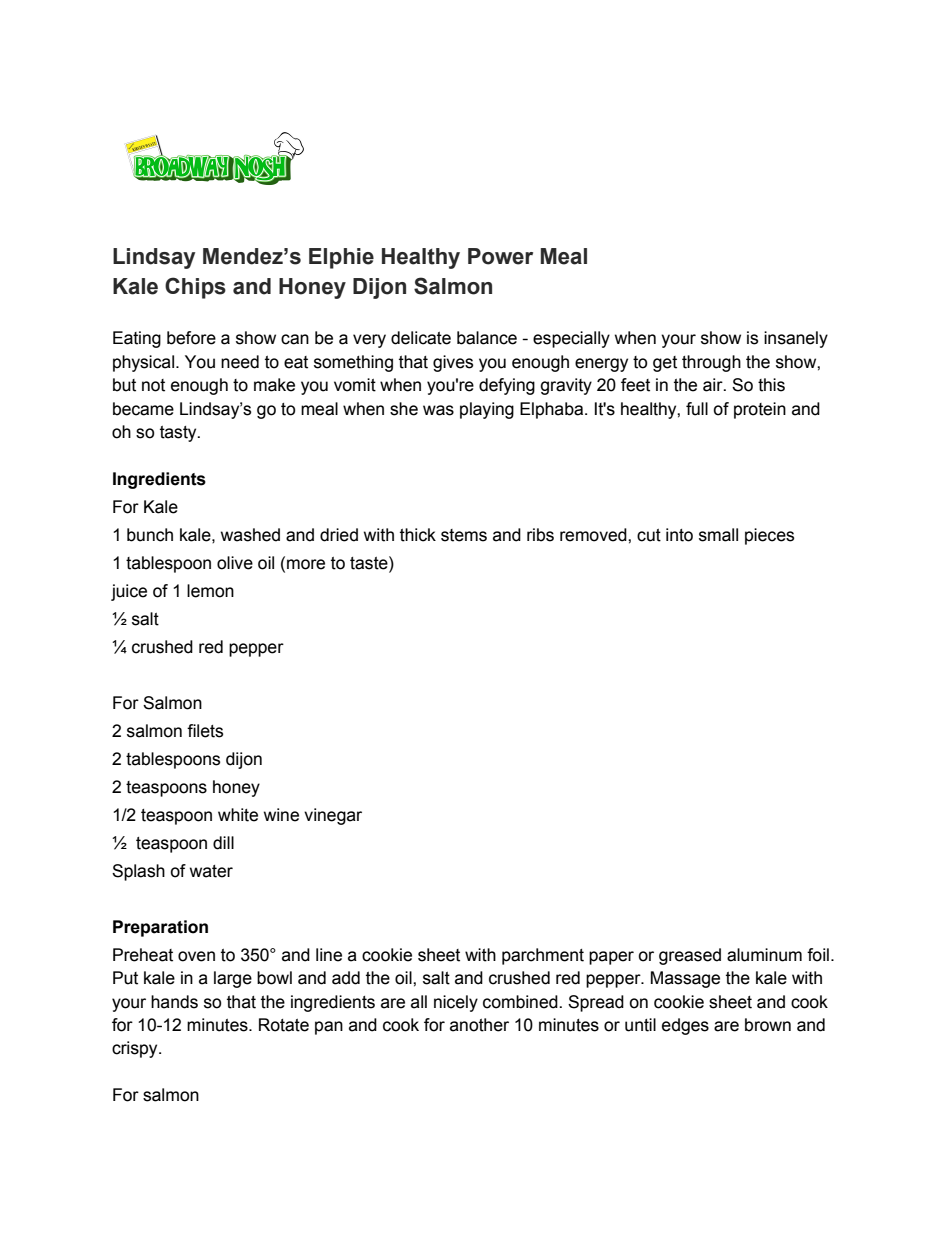 The height and width of the screenshot is (1233, 952). I want to click on hands, so click(174, 1002).
